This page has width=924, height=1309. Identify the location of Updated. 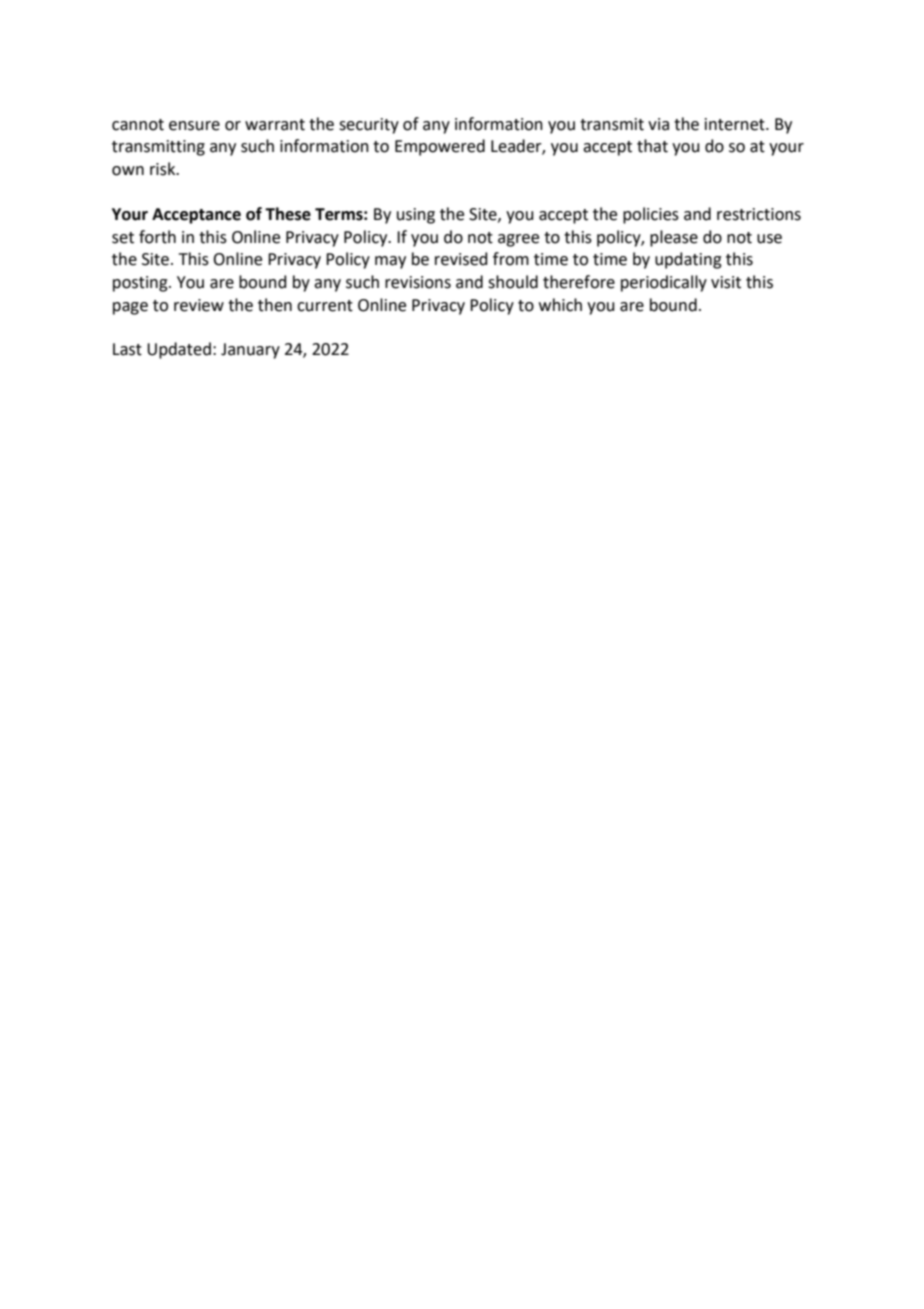
(179, 350).
